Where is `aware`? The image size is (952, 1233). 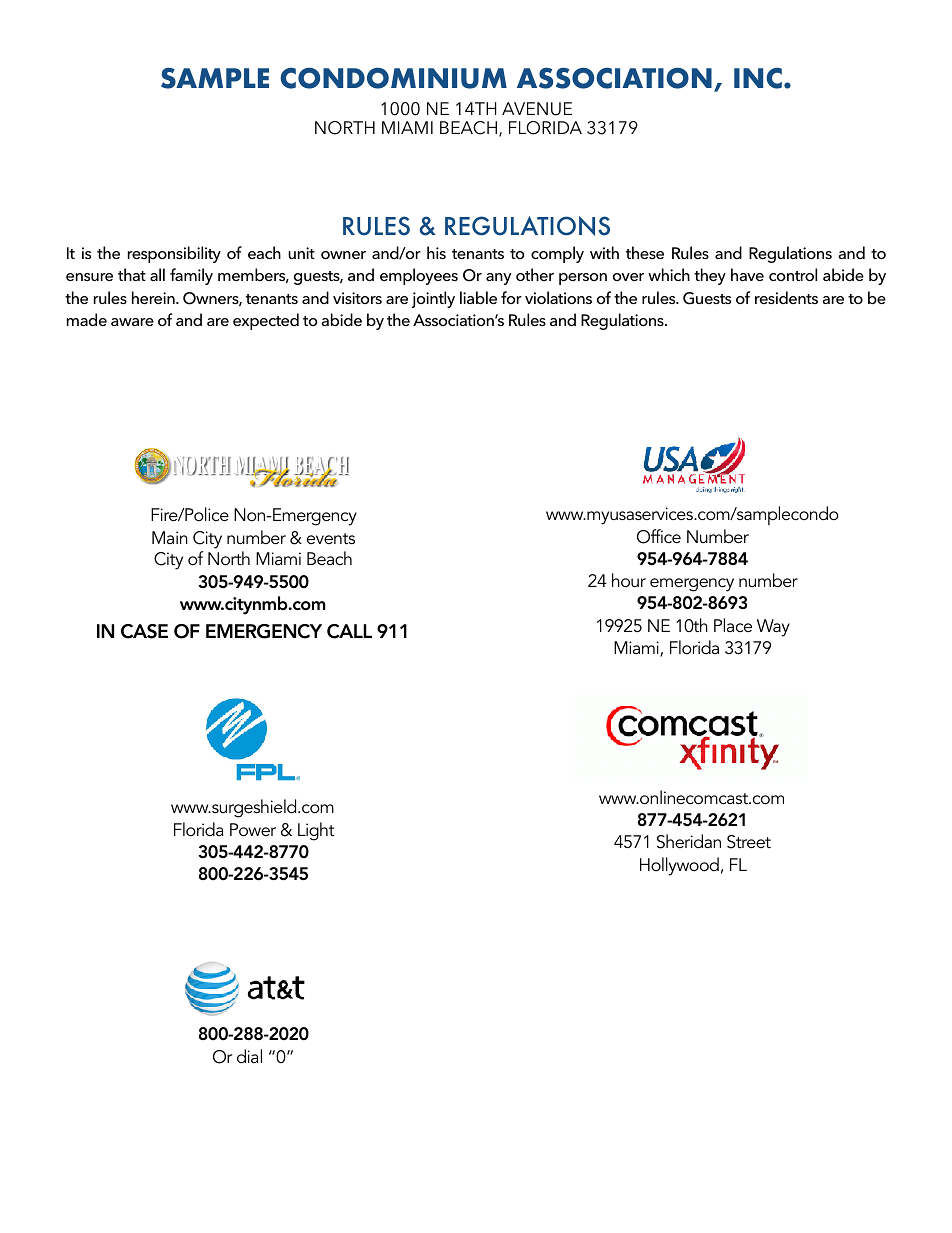 aware is located at coordinates (132, 322).
